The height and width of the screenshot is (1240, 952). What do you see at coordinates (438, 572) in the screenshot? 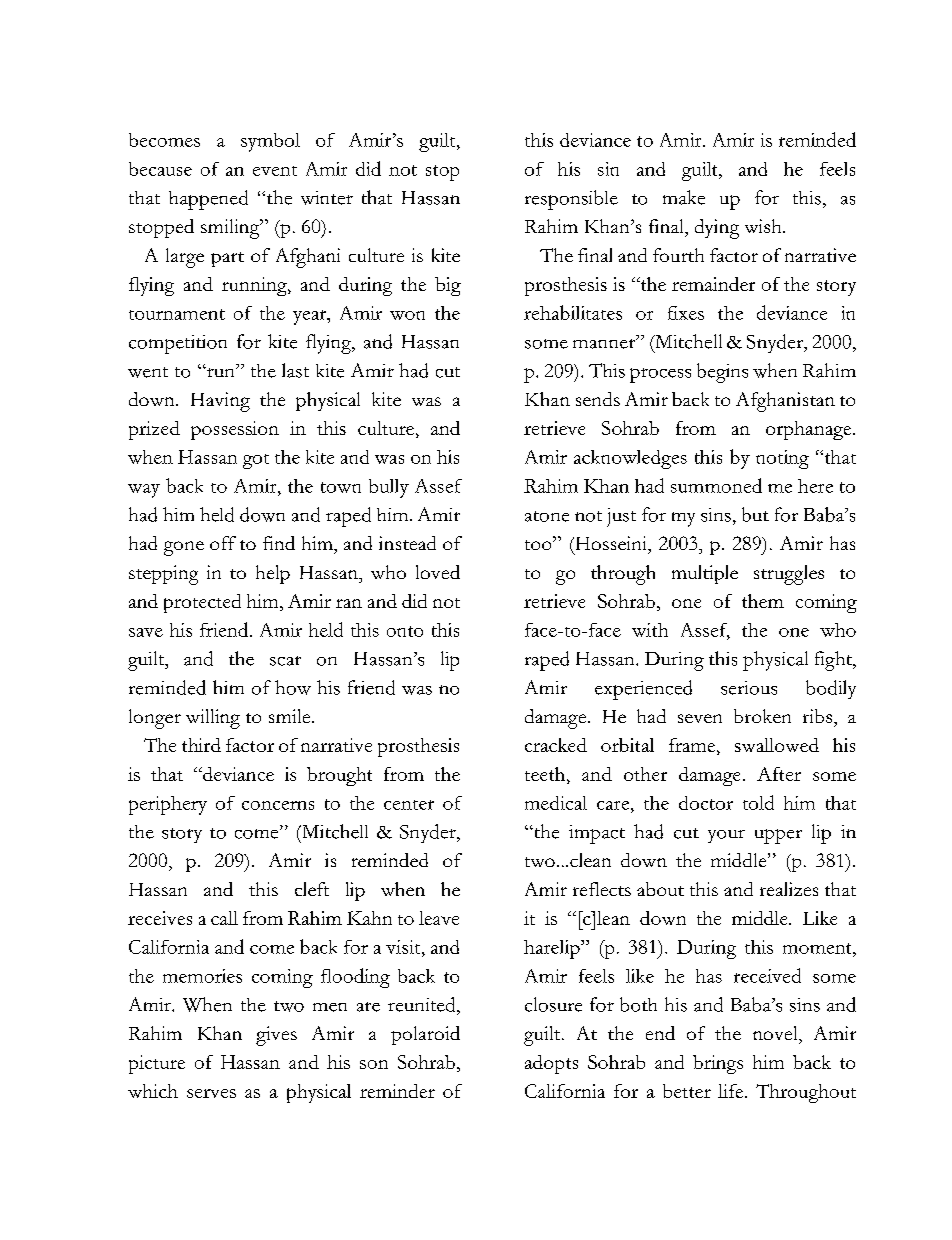
I see `loved` at bounding box center [438, 572].
